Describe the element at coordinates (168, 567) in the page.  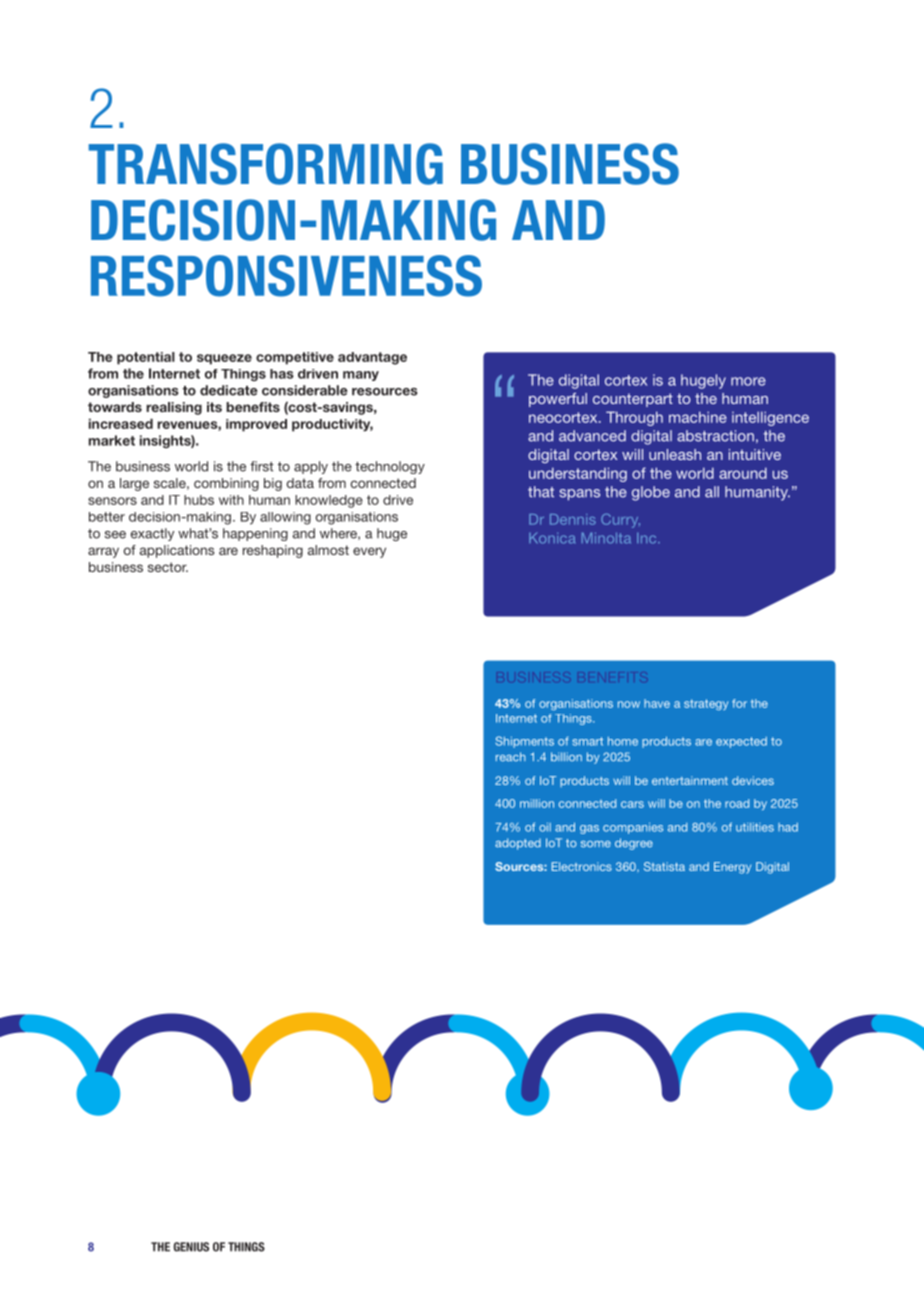
I see `sector` at that location.
